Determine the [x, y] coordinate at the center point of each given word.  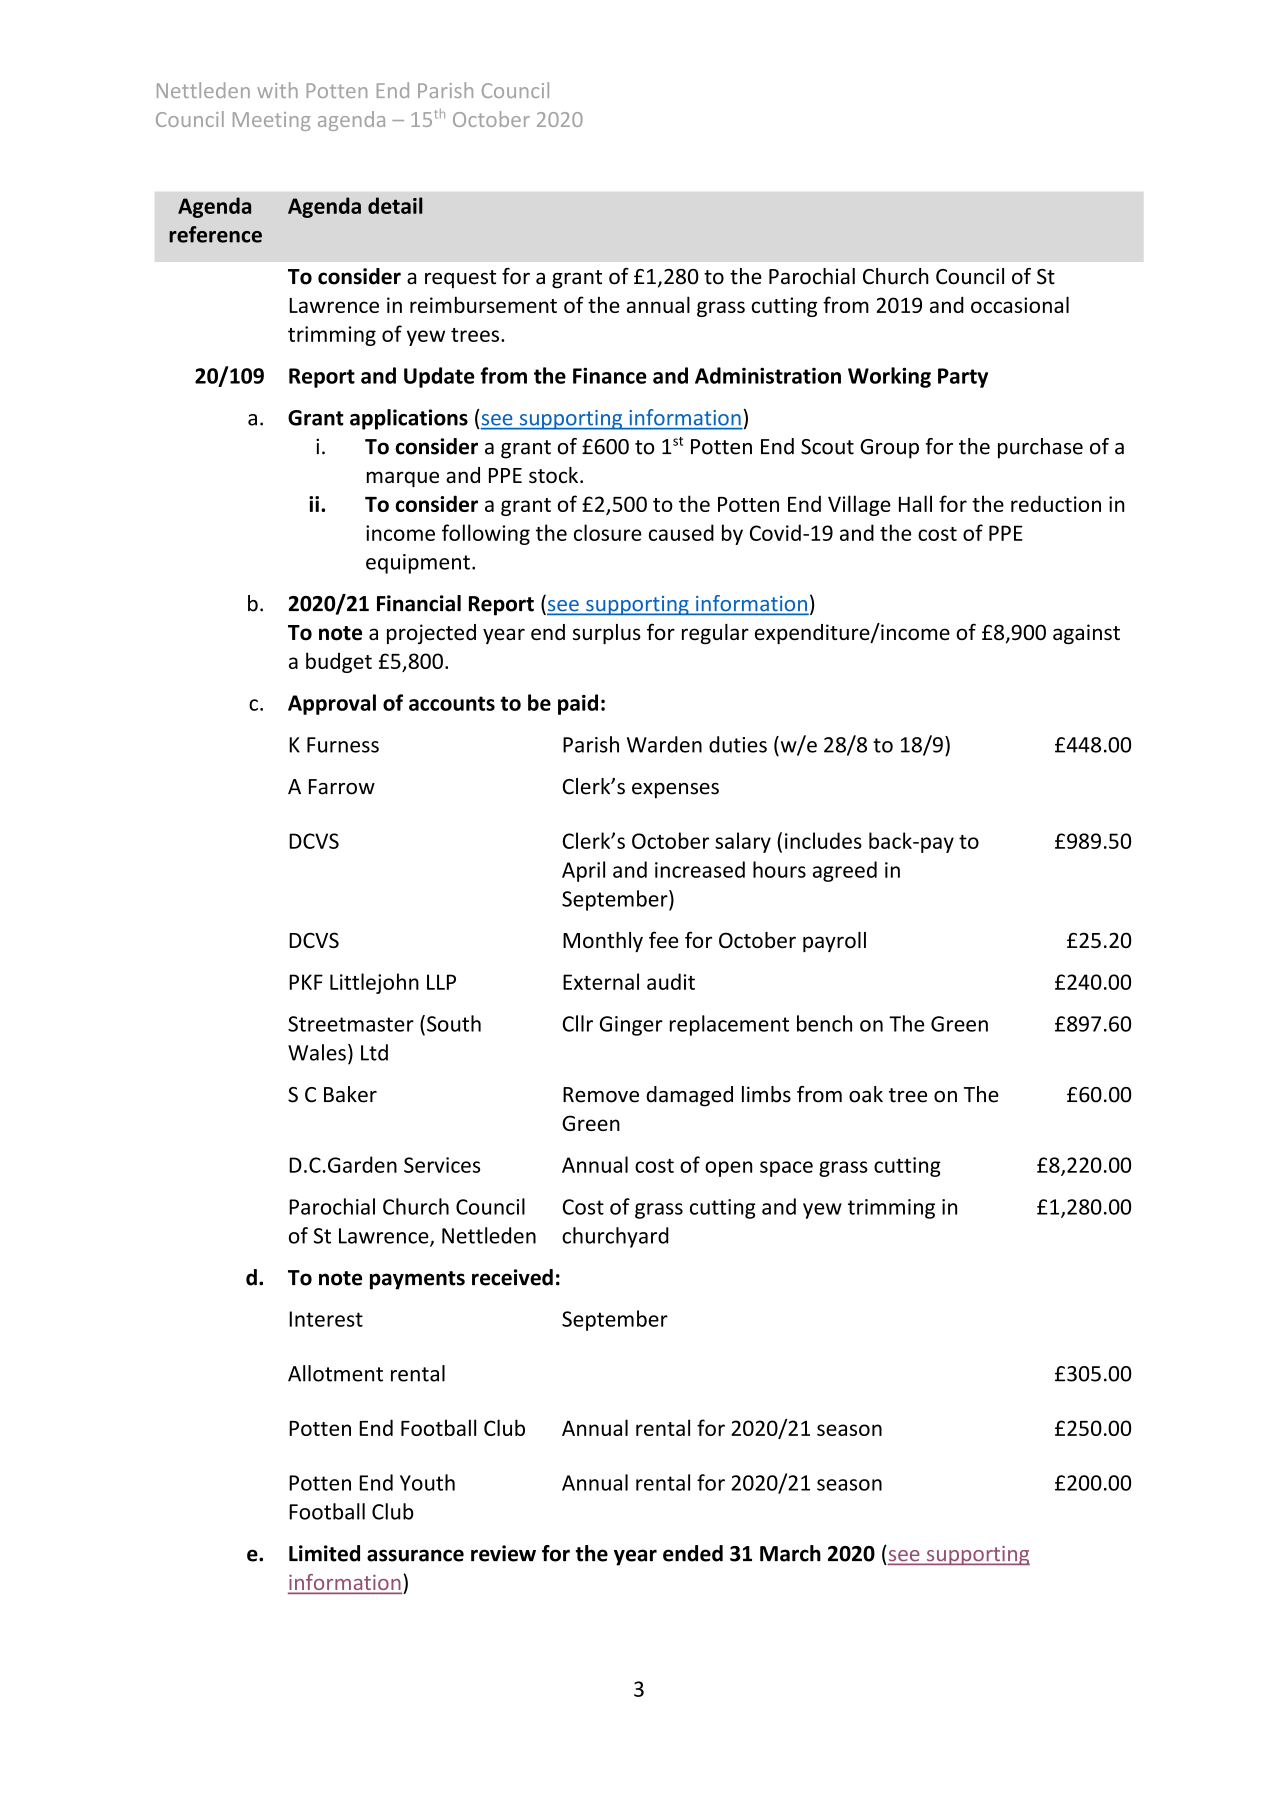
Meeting [271, 121]
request [460, 279]
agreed [845, 871]
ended [693, 1553]
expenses [675, 791]
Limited [324, 1553]
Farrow [342, 787]
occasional [1020, 304]
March [790, 1553]
